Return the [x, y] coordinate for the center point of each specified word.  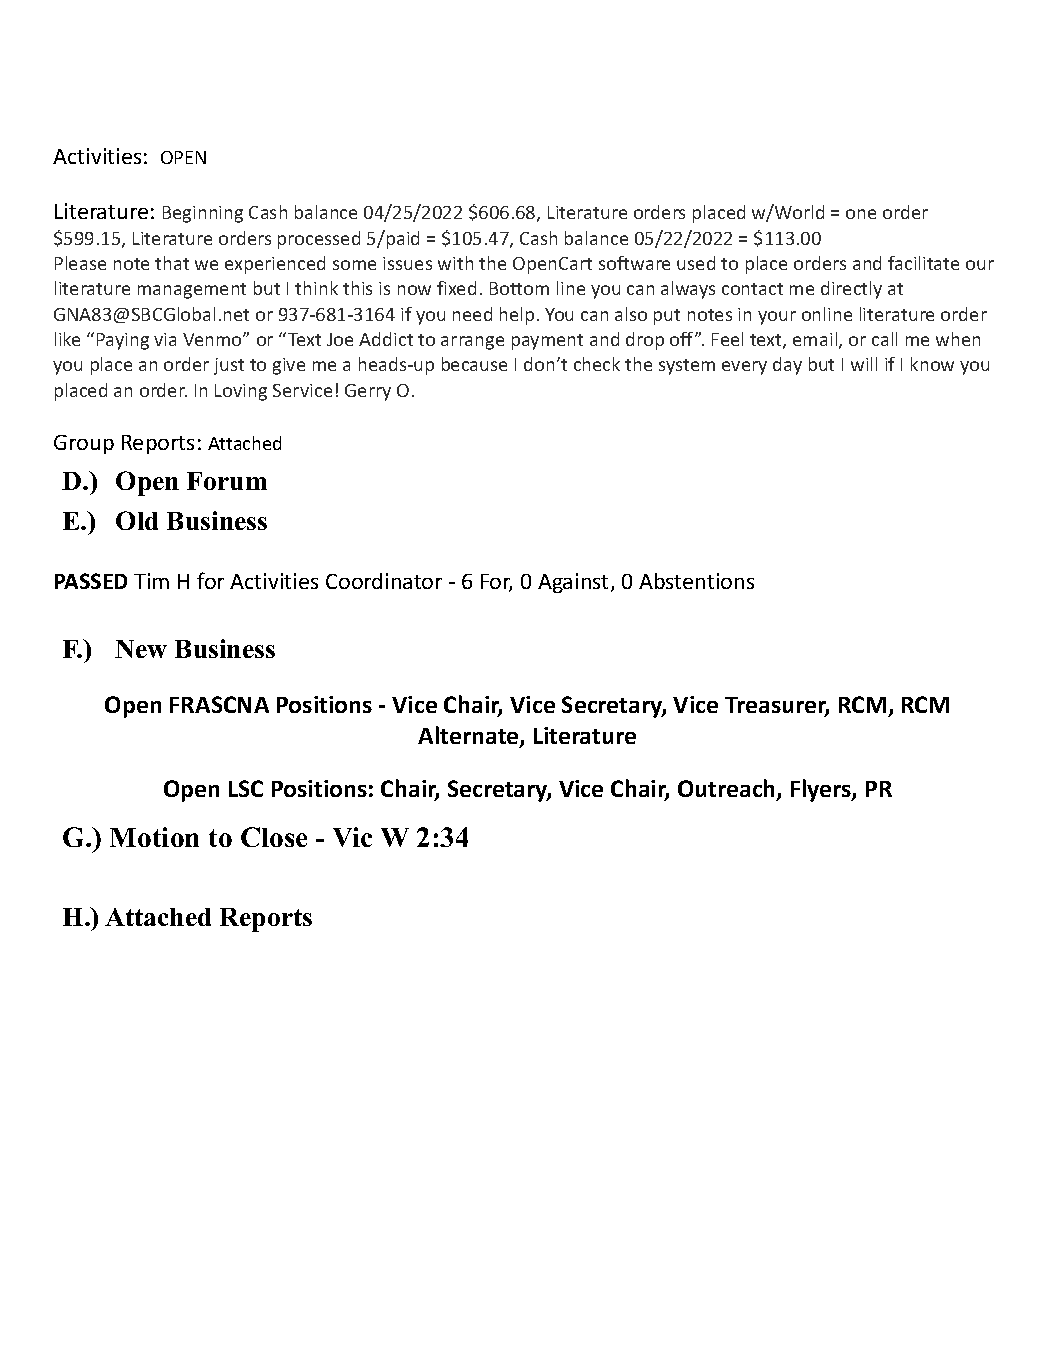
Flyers [822, 790]
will [864, 364]
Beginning [203, 214]
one [861, 214]
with [455, 263]
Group [84, 444]
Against [575, 583]
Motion [154, 837]
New [141, 649]
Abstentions [696, 581]
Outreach [728, 789]
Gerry [368, 392]
